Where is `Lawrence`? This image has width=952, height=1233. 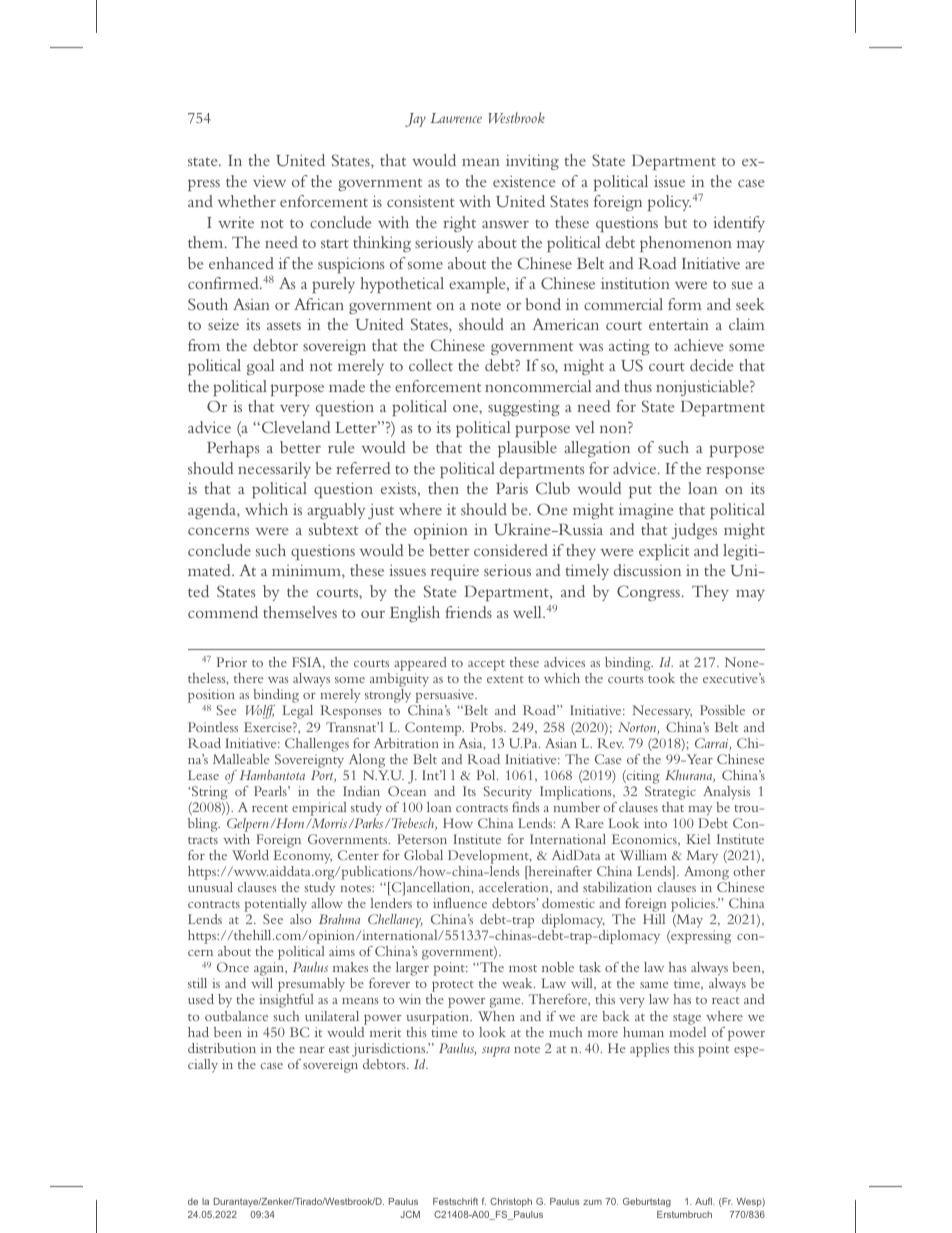 Lawrence is located at coordinates (456, 118).
